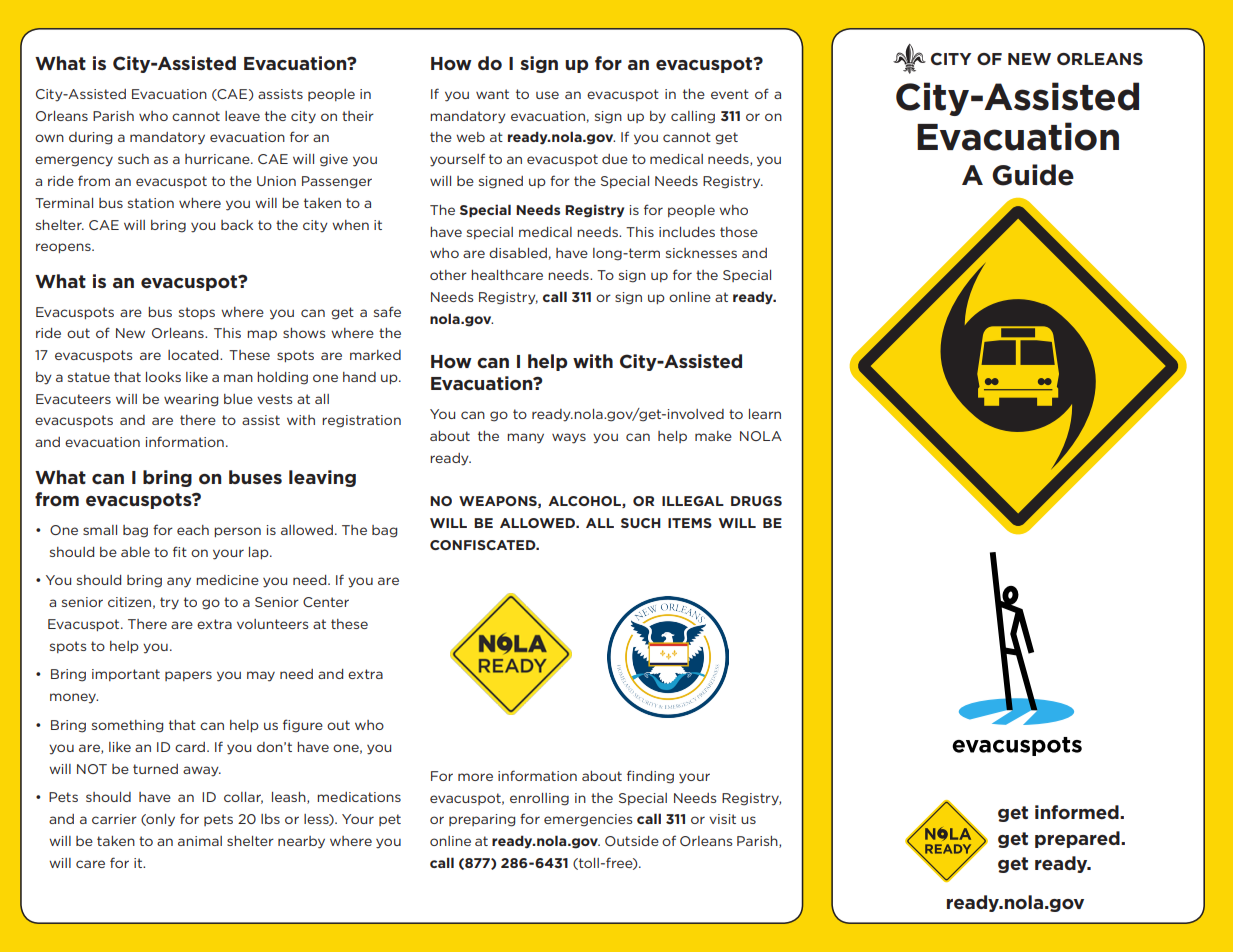 The width and height of the page is (1233, 952). Describe the element at coordinates (1033, 175) in the page. I see `Guide` at that location.
